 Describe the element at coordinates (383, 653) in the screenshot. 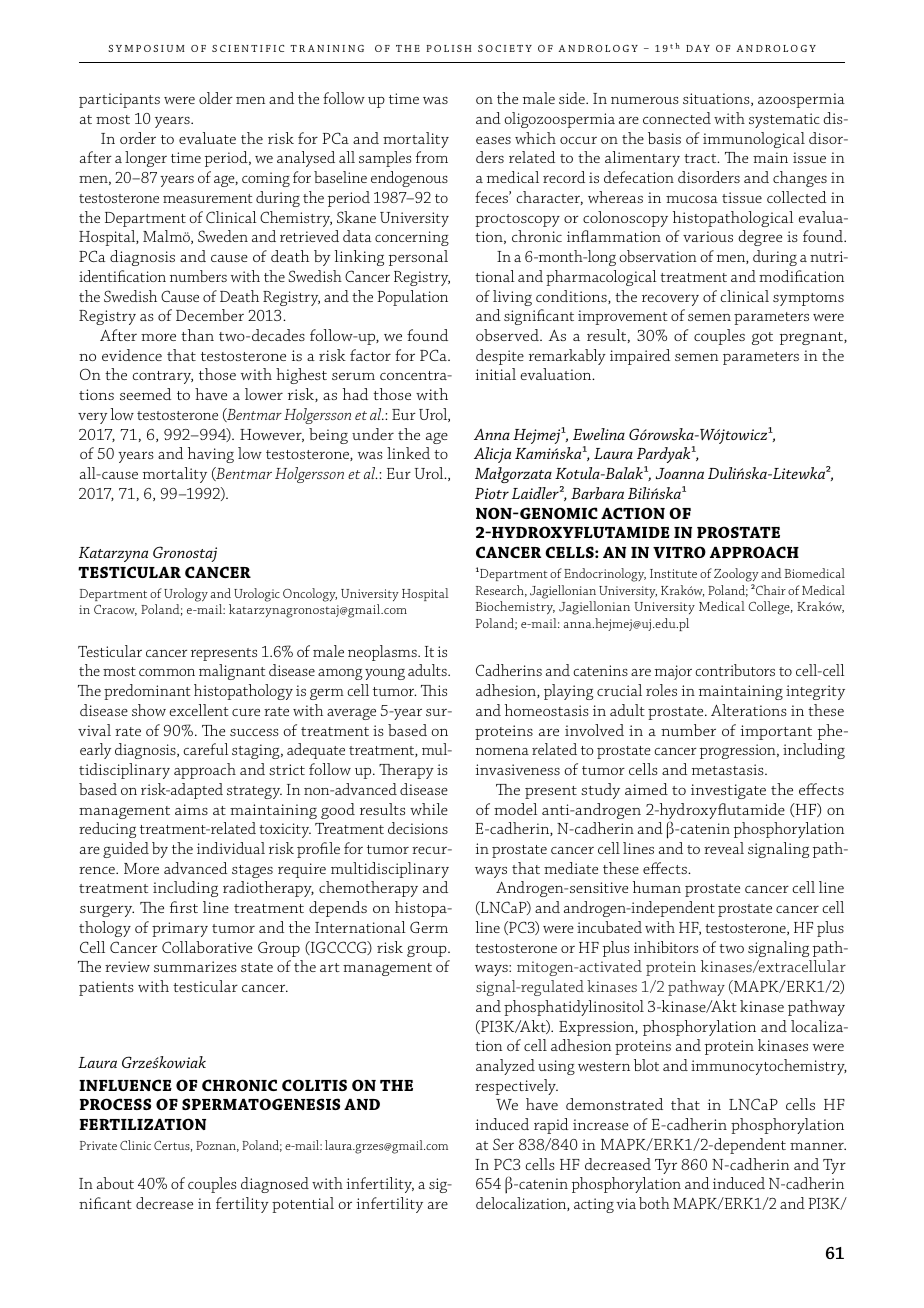

I see `neoplasms` at that location.
